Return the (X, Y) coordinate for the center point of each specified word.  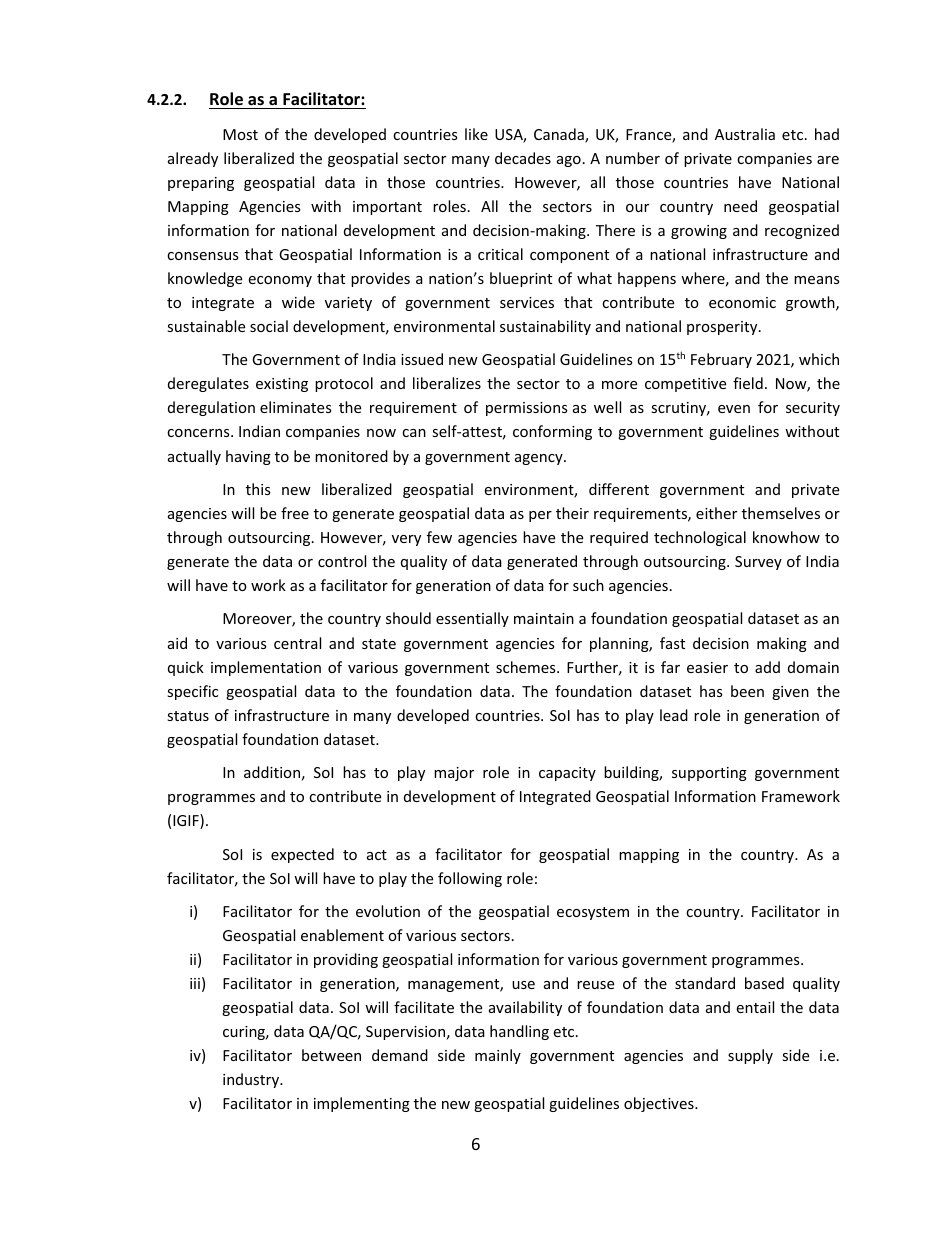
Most (240, 134)
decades (523, 158)
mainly (498, 1056)
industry (252, 1080)
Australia (745, 134)
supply (750, 1056)
